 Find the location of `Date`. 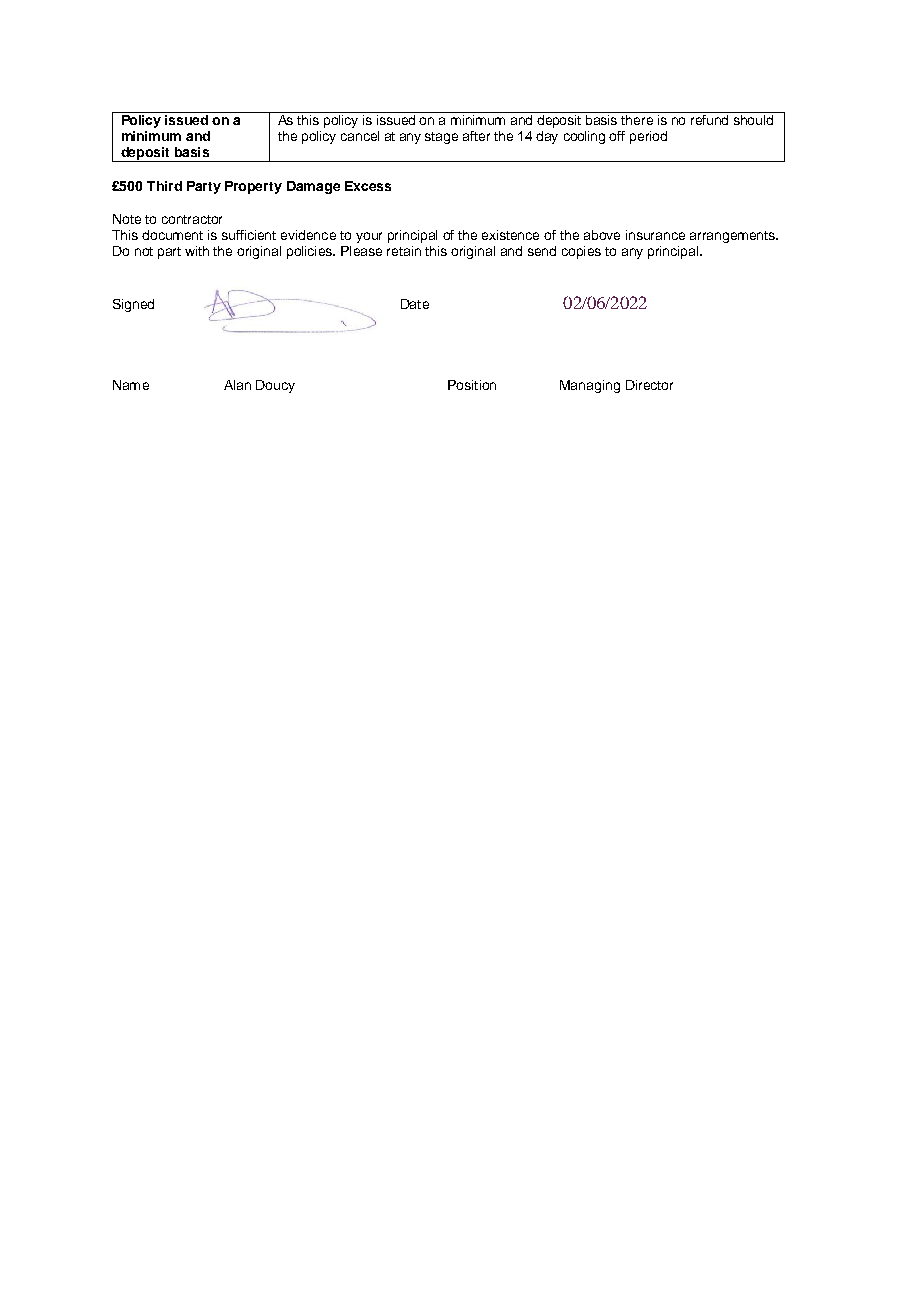

Date is located at coordinates (415, 304).
